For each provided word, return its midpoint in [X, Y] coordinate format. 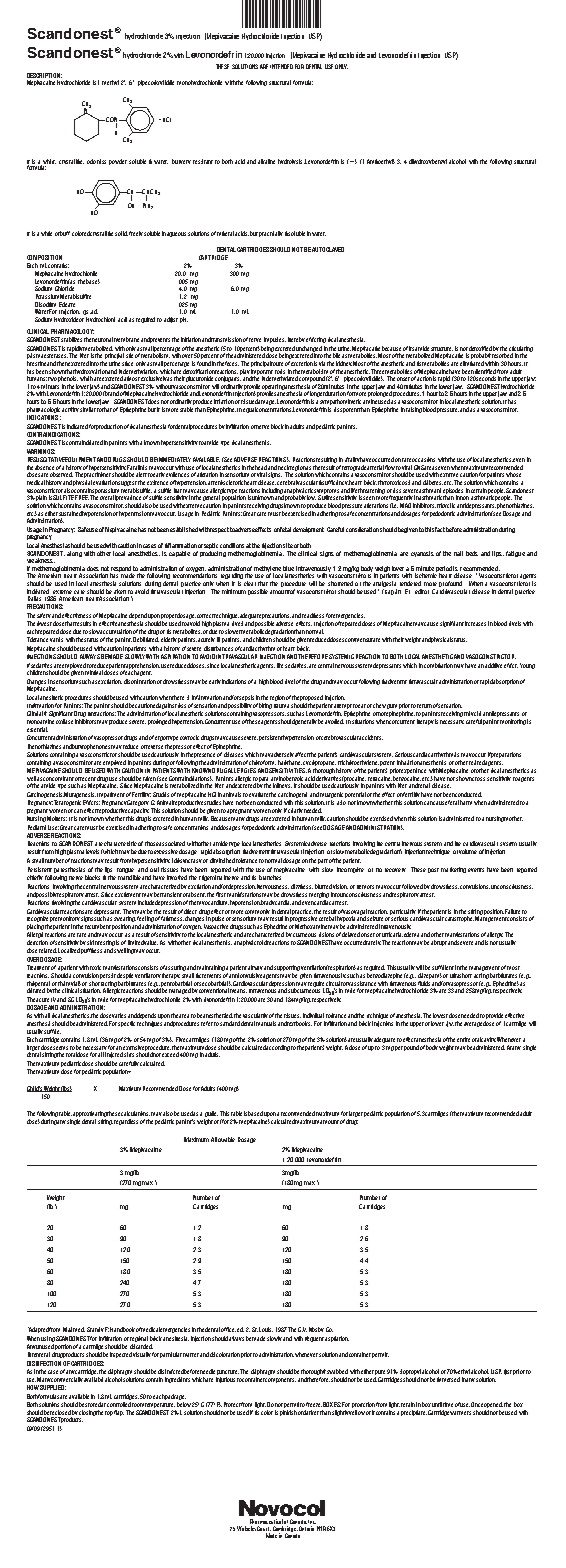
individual [313, 1015]
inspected [121, 1355]
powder [118, 162]
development [308, 530]
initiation [191, 339]
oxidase [64, 721]
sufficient [443, 967]
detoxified [480, 348]
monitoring [513, 722]
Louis [266, 1329]
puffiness [91, 951]
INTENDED [281, 66]
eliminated [472, 363]
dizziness [302, 886]
